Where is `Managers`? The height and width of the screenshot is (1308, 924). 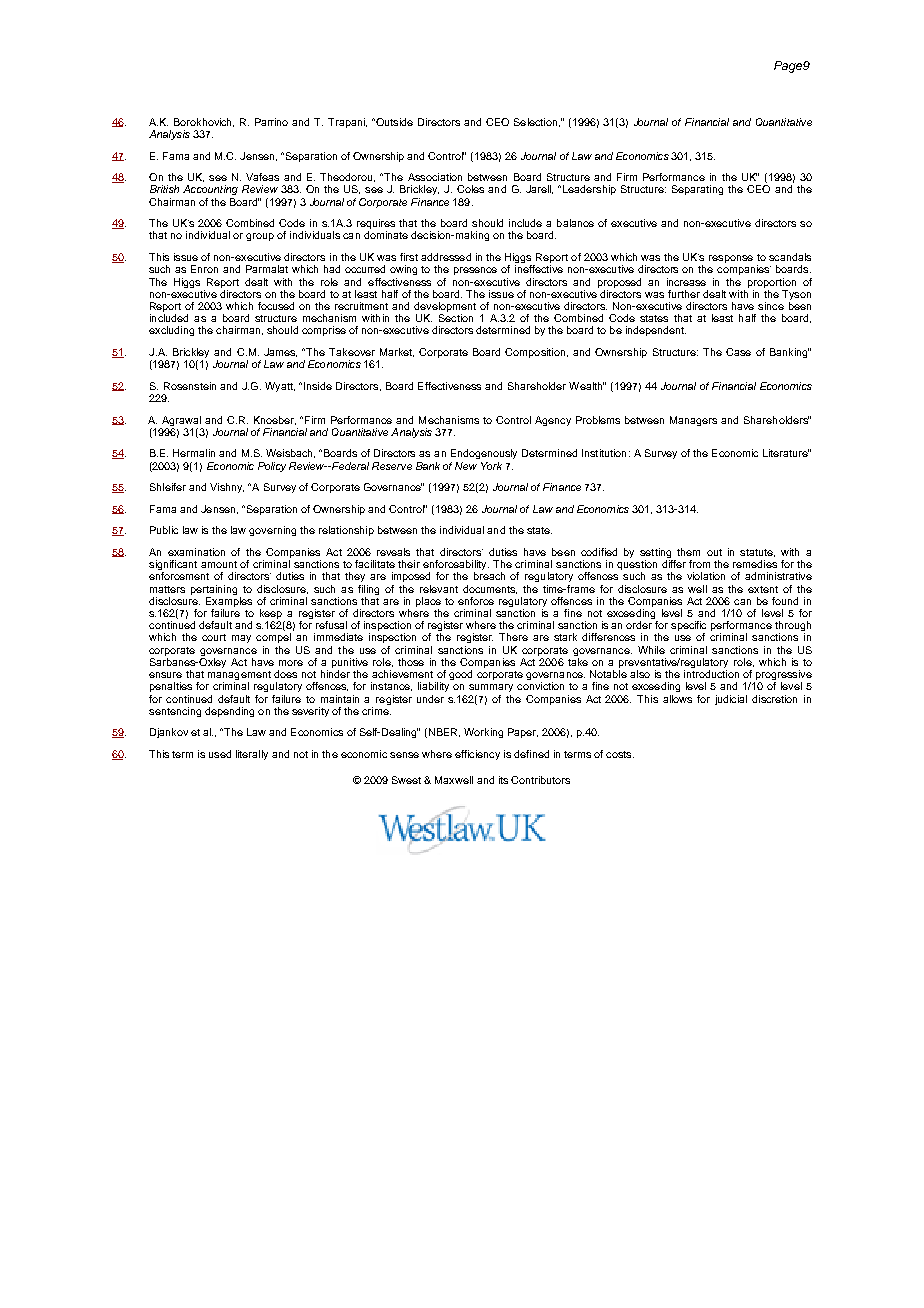
Managers is located at coordinates (693, 421).
